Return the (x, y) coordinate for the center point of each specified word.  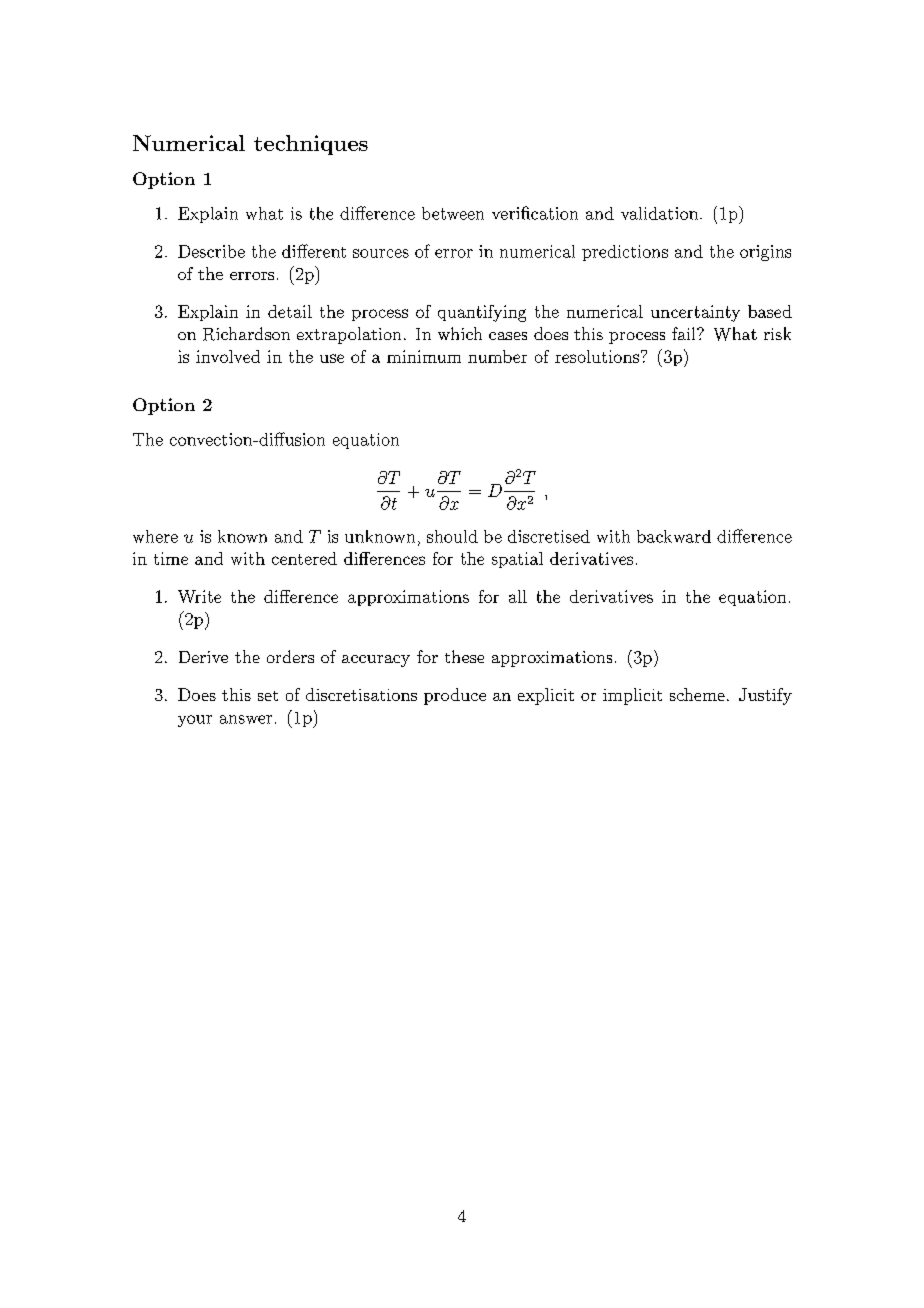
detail (290, 311)
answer (246, 719)
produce (455, 696)
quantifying (482, 313)
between (453, 213)
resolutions (597, 356)
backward (674, 536)
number (497, 356)
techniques (311, 145)
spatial (517, 560)
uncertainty (695, 313)
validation (659, 213)
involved (228, 356)
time (171, 558)
